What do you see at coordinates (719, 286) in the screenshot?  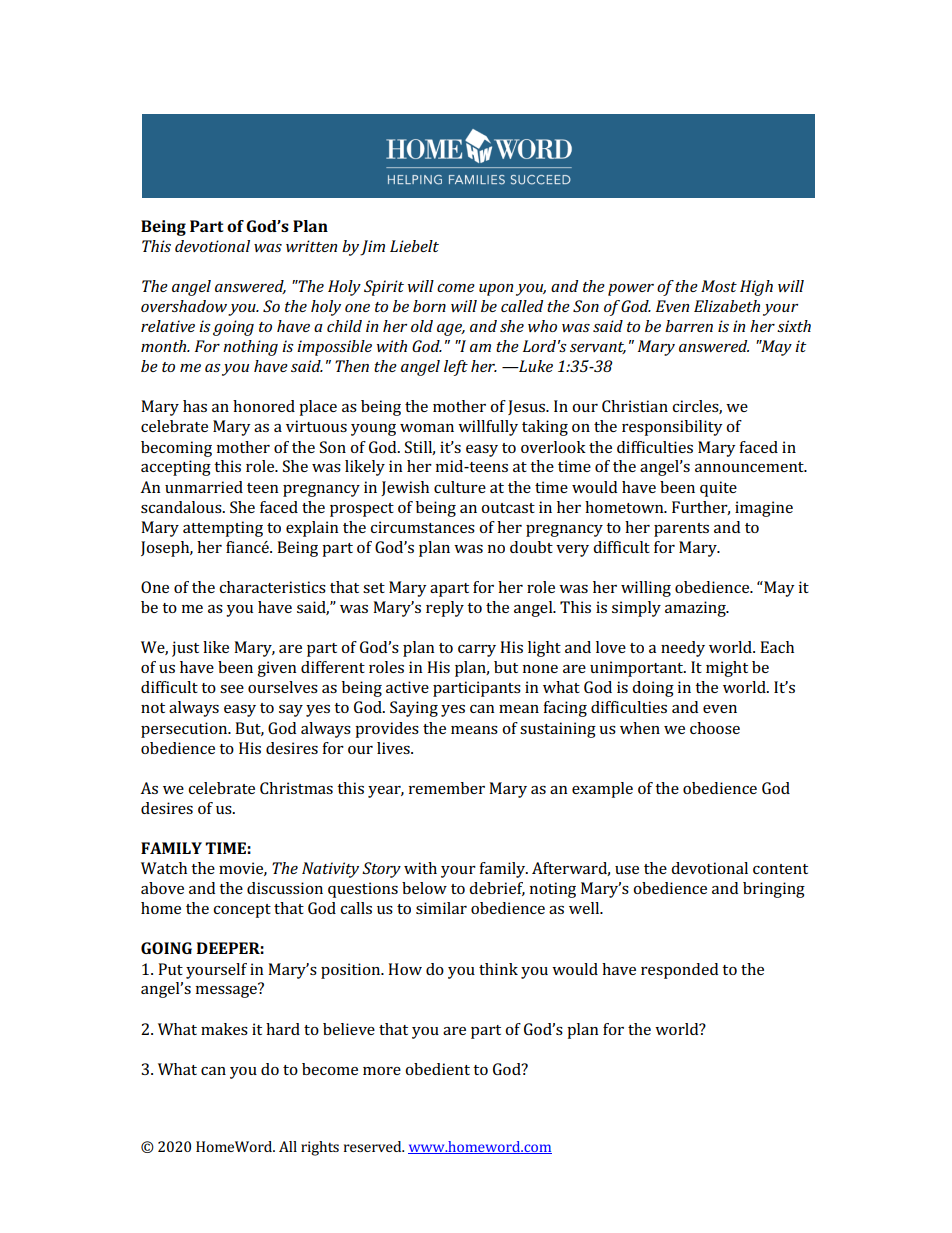 I see `Most` at bounding box center [719, 286].
